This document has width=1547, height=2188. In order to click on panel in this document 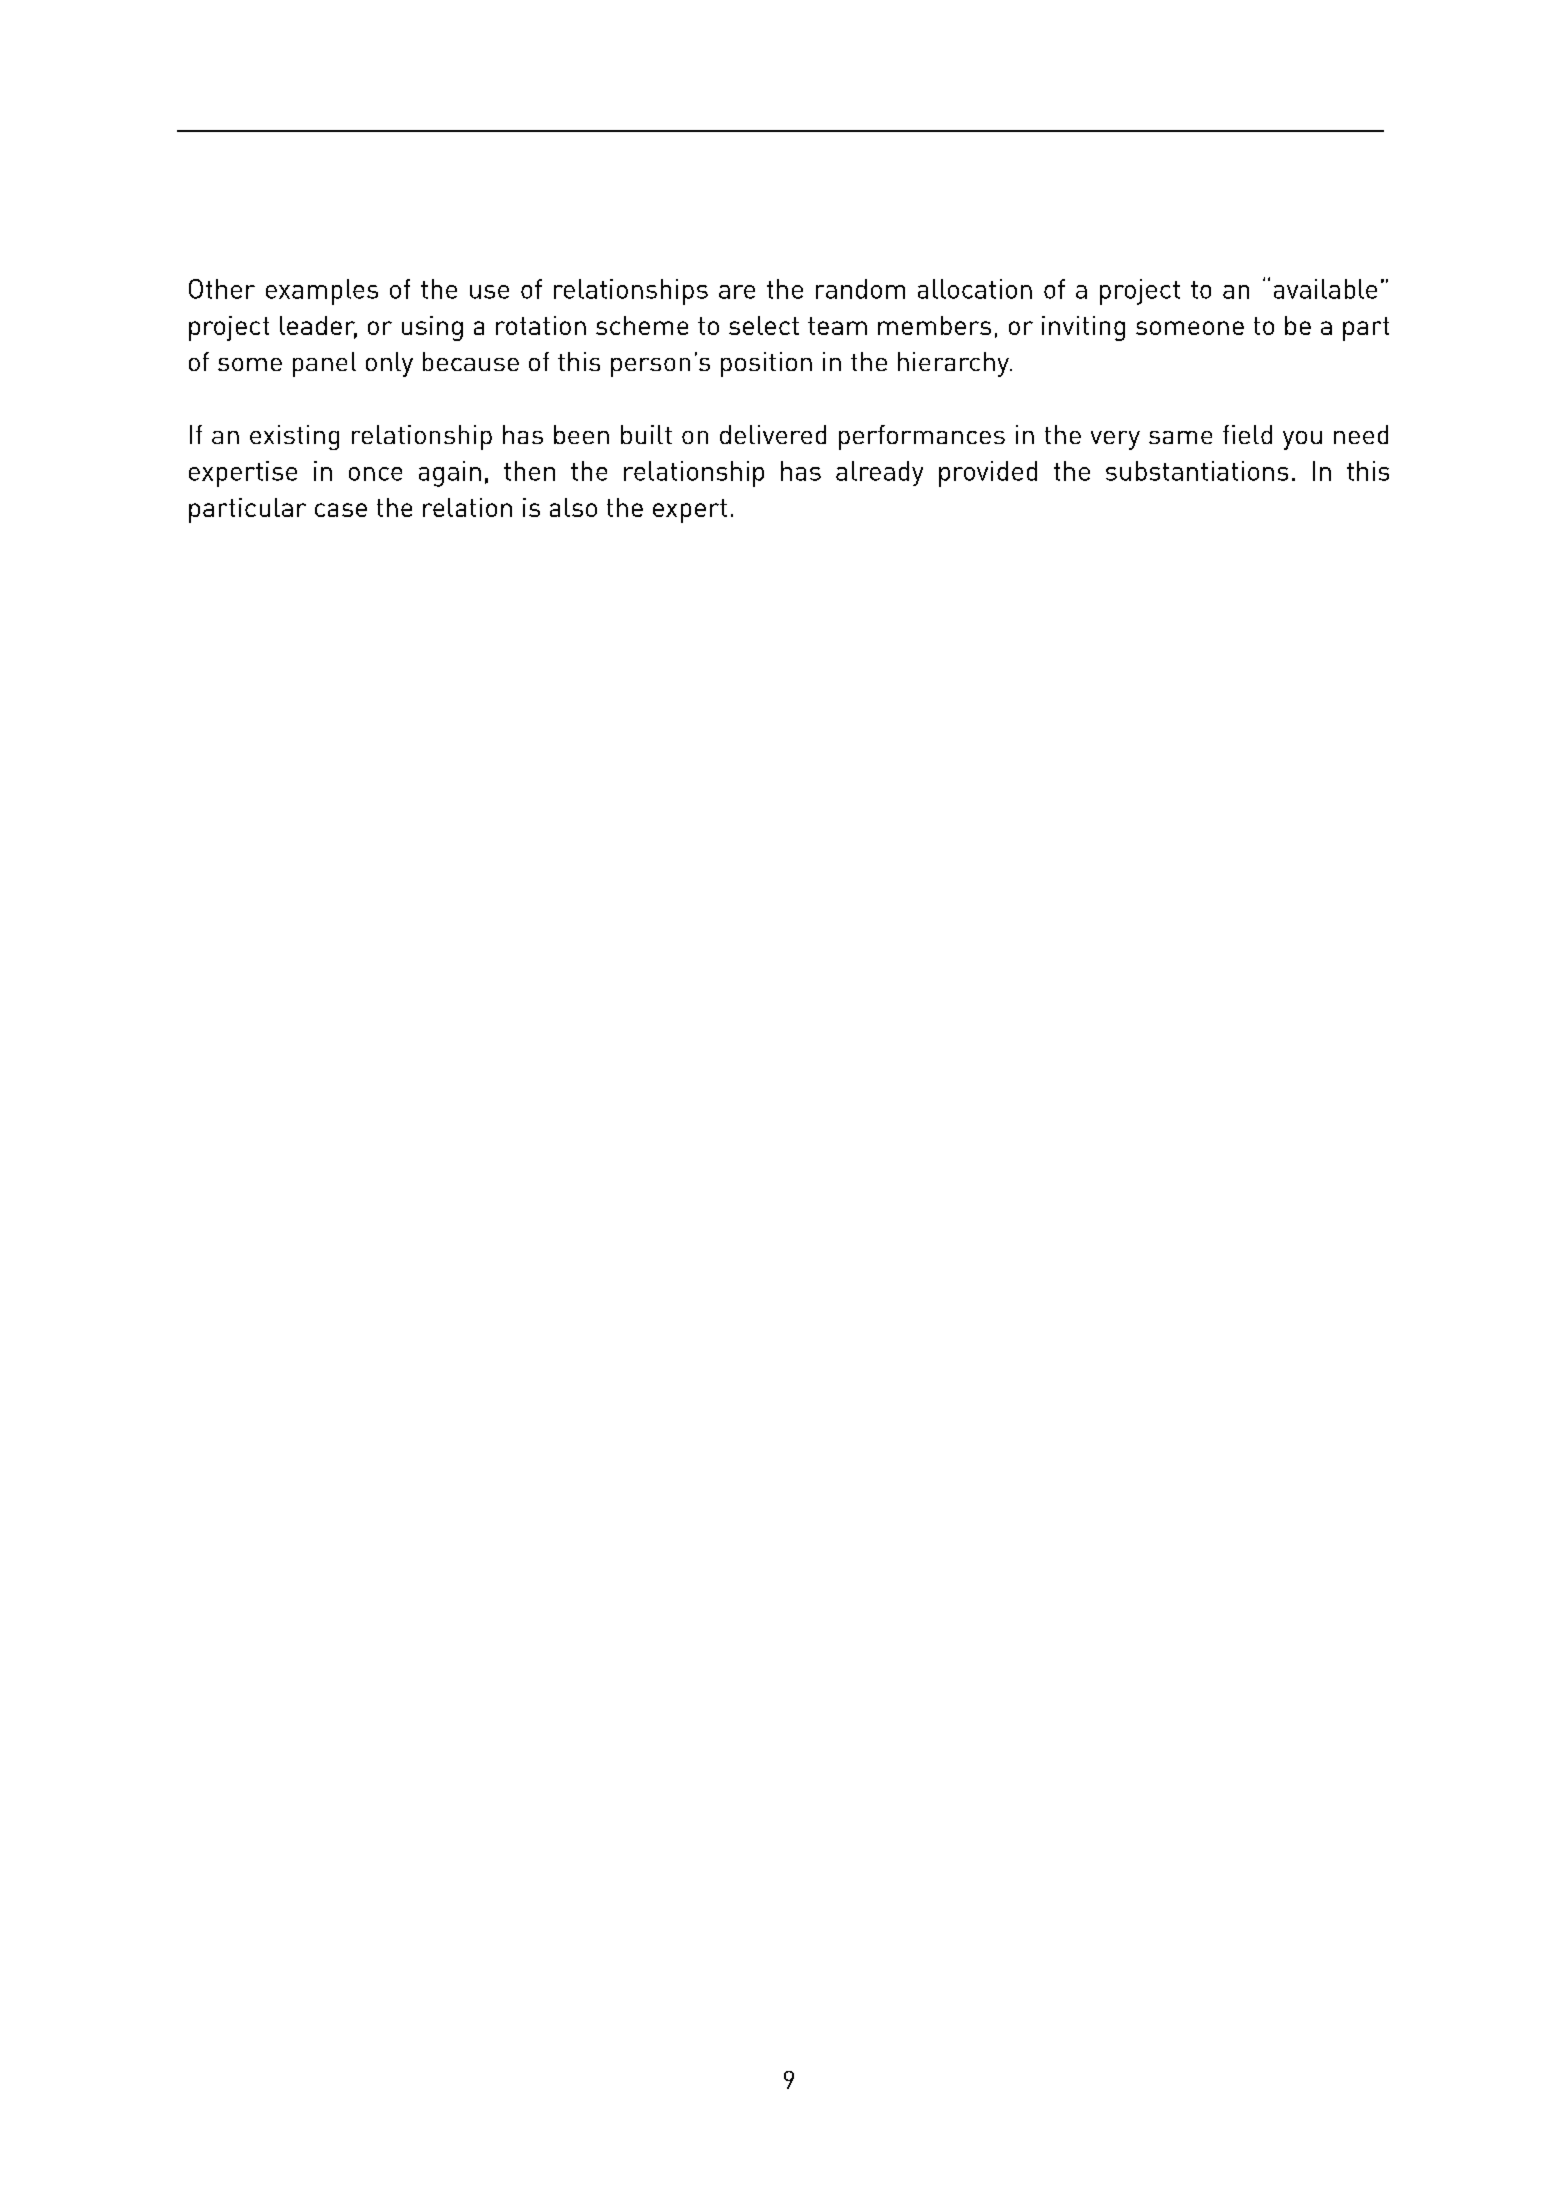, I will do `click(324, 364)`.
